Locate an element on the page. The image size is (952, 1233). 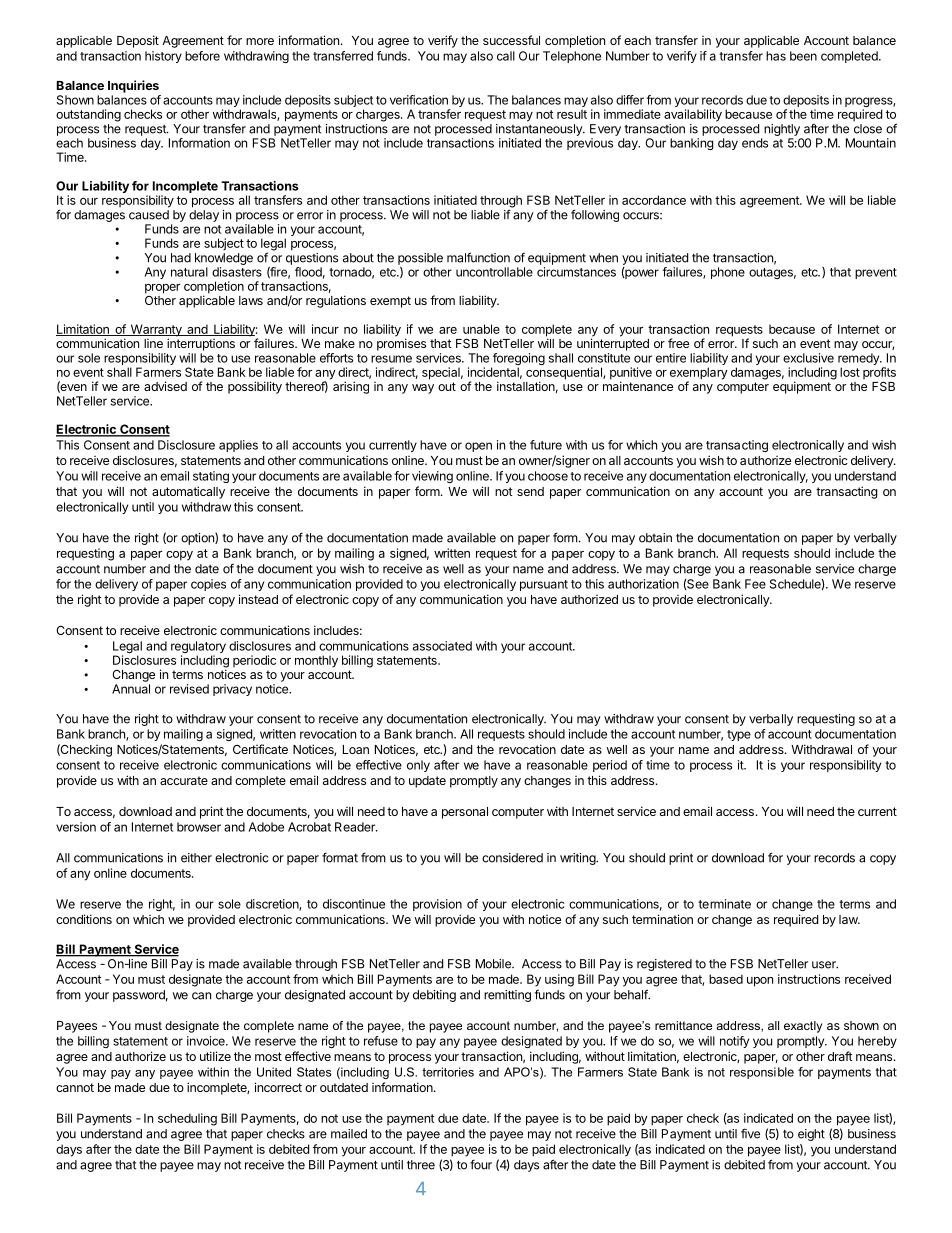
type is located at coordinates (739, 735).
